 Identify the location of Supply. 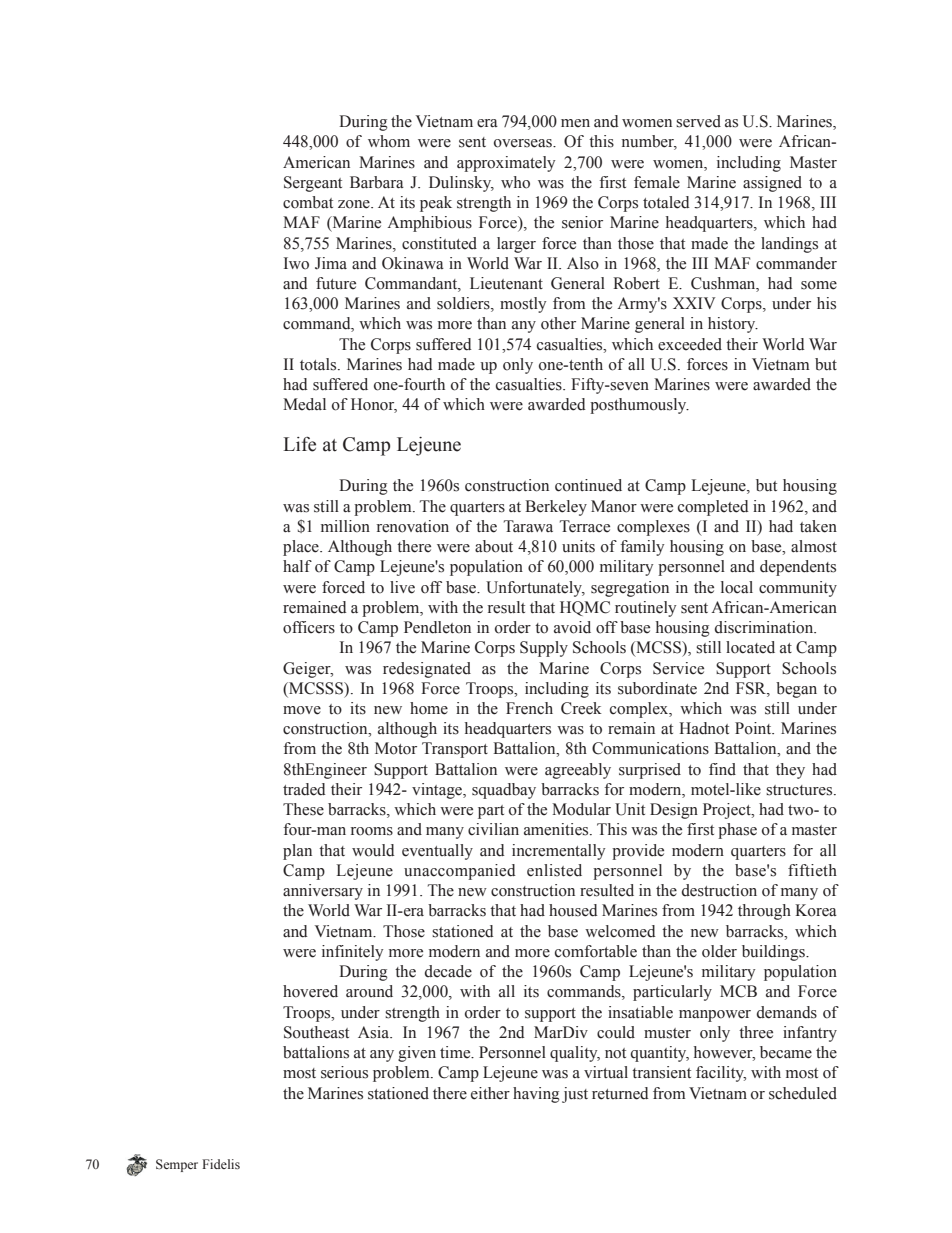
(544, 649).
